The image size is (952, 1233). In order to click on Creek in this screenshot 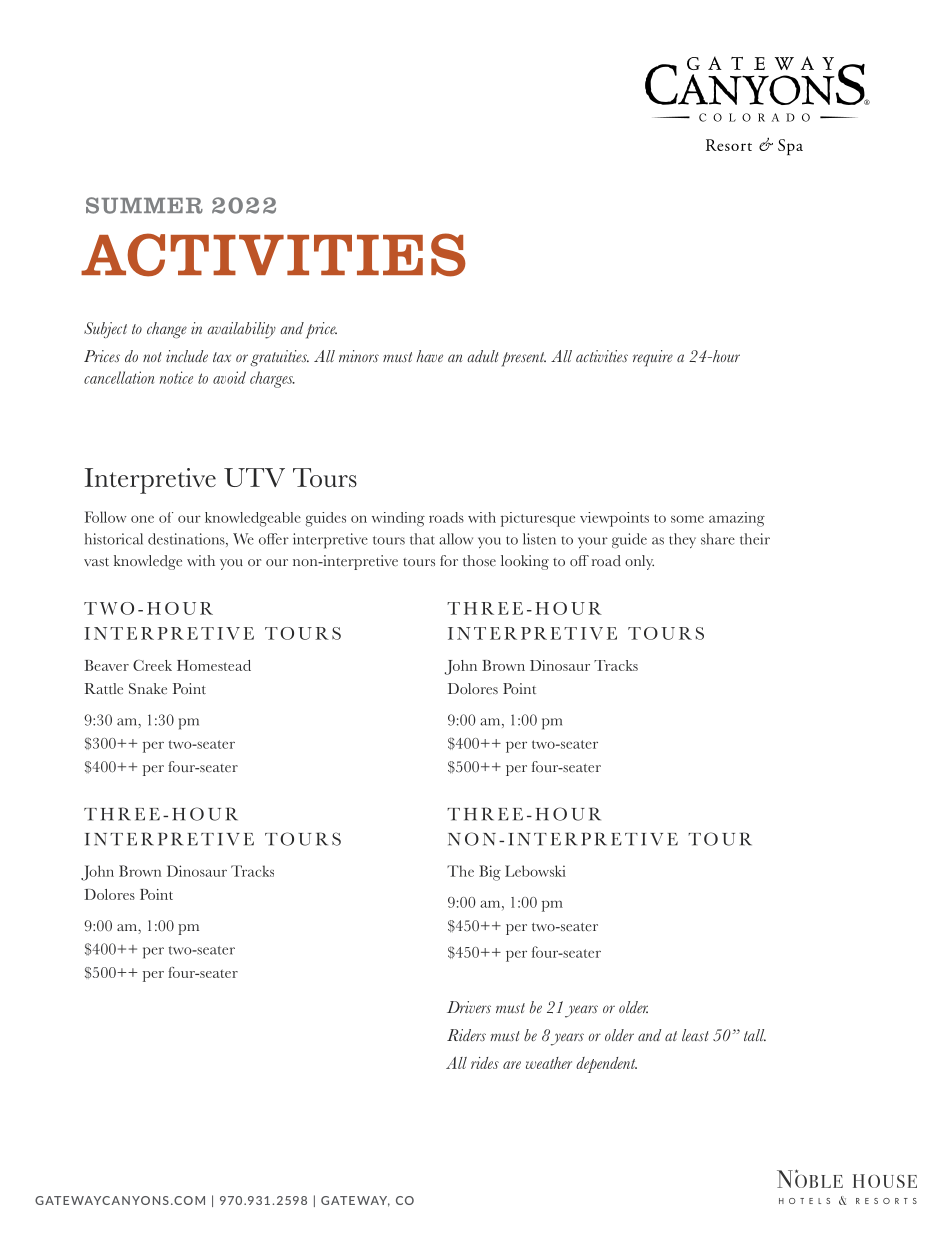, I will do `click(152, 665)`.
